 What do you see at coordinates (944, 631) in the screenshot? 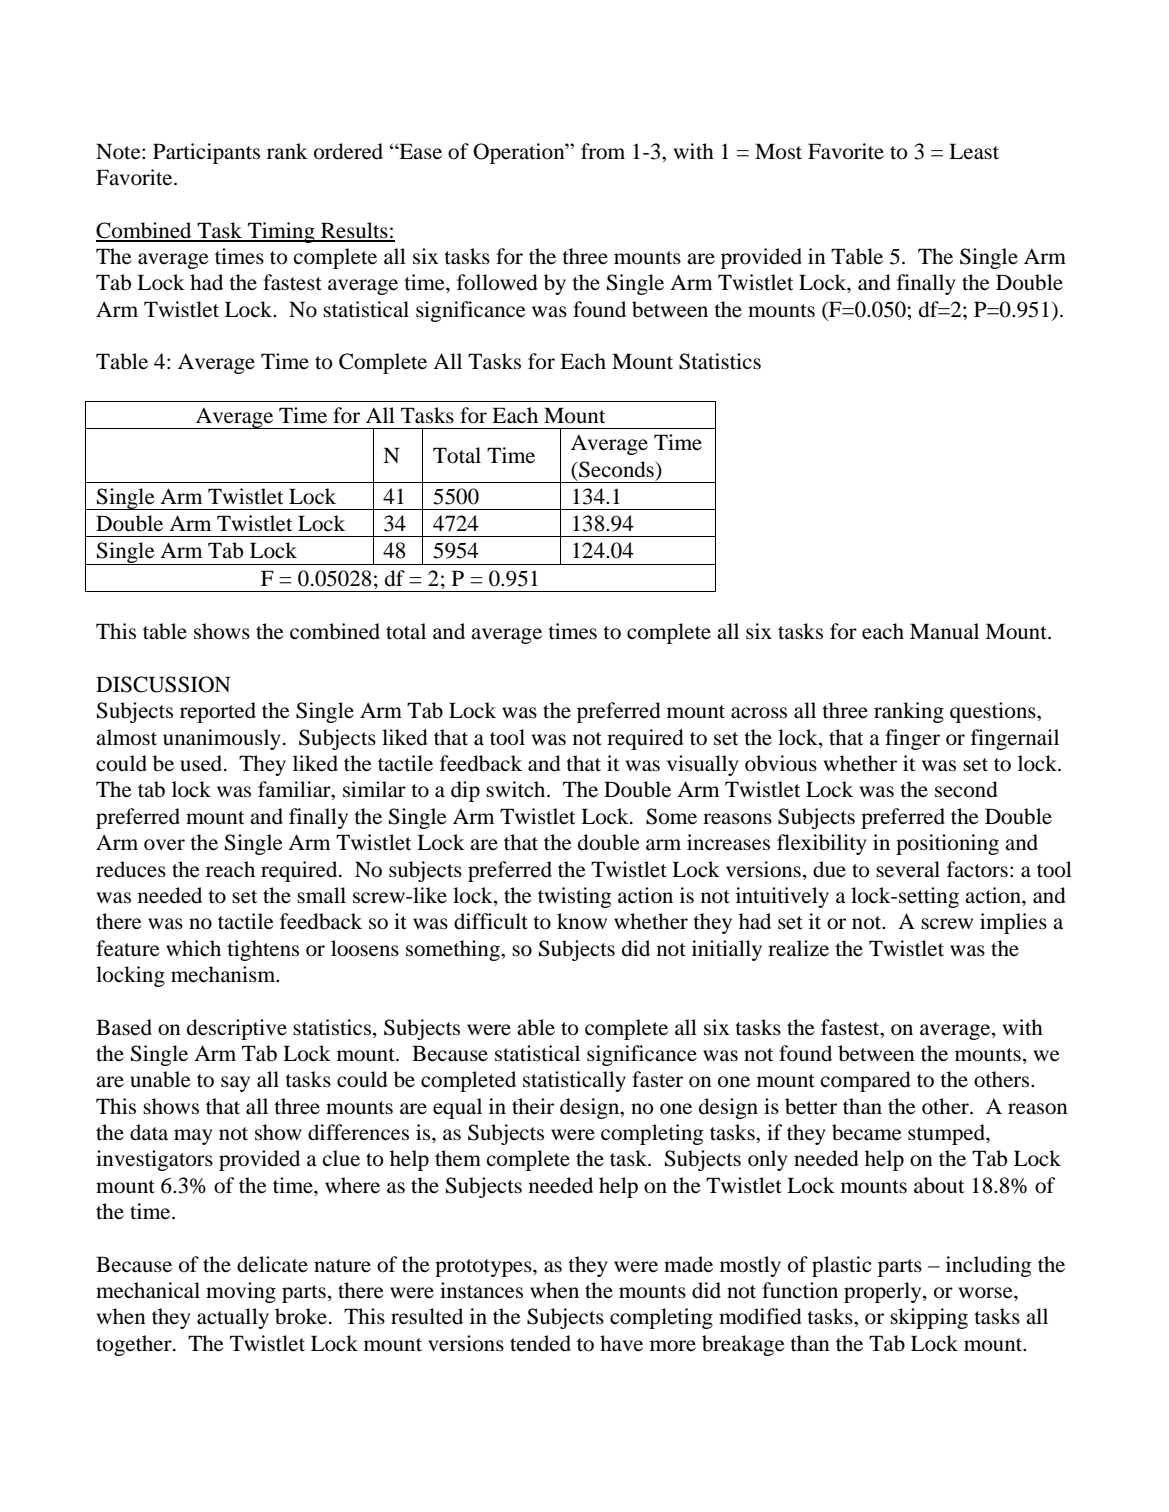
I see `Manual` at bounding box center [944, 631].
